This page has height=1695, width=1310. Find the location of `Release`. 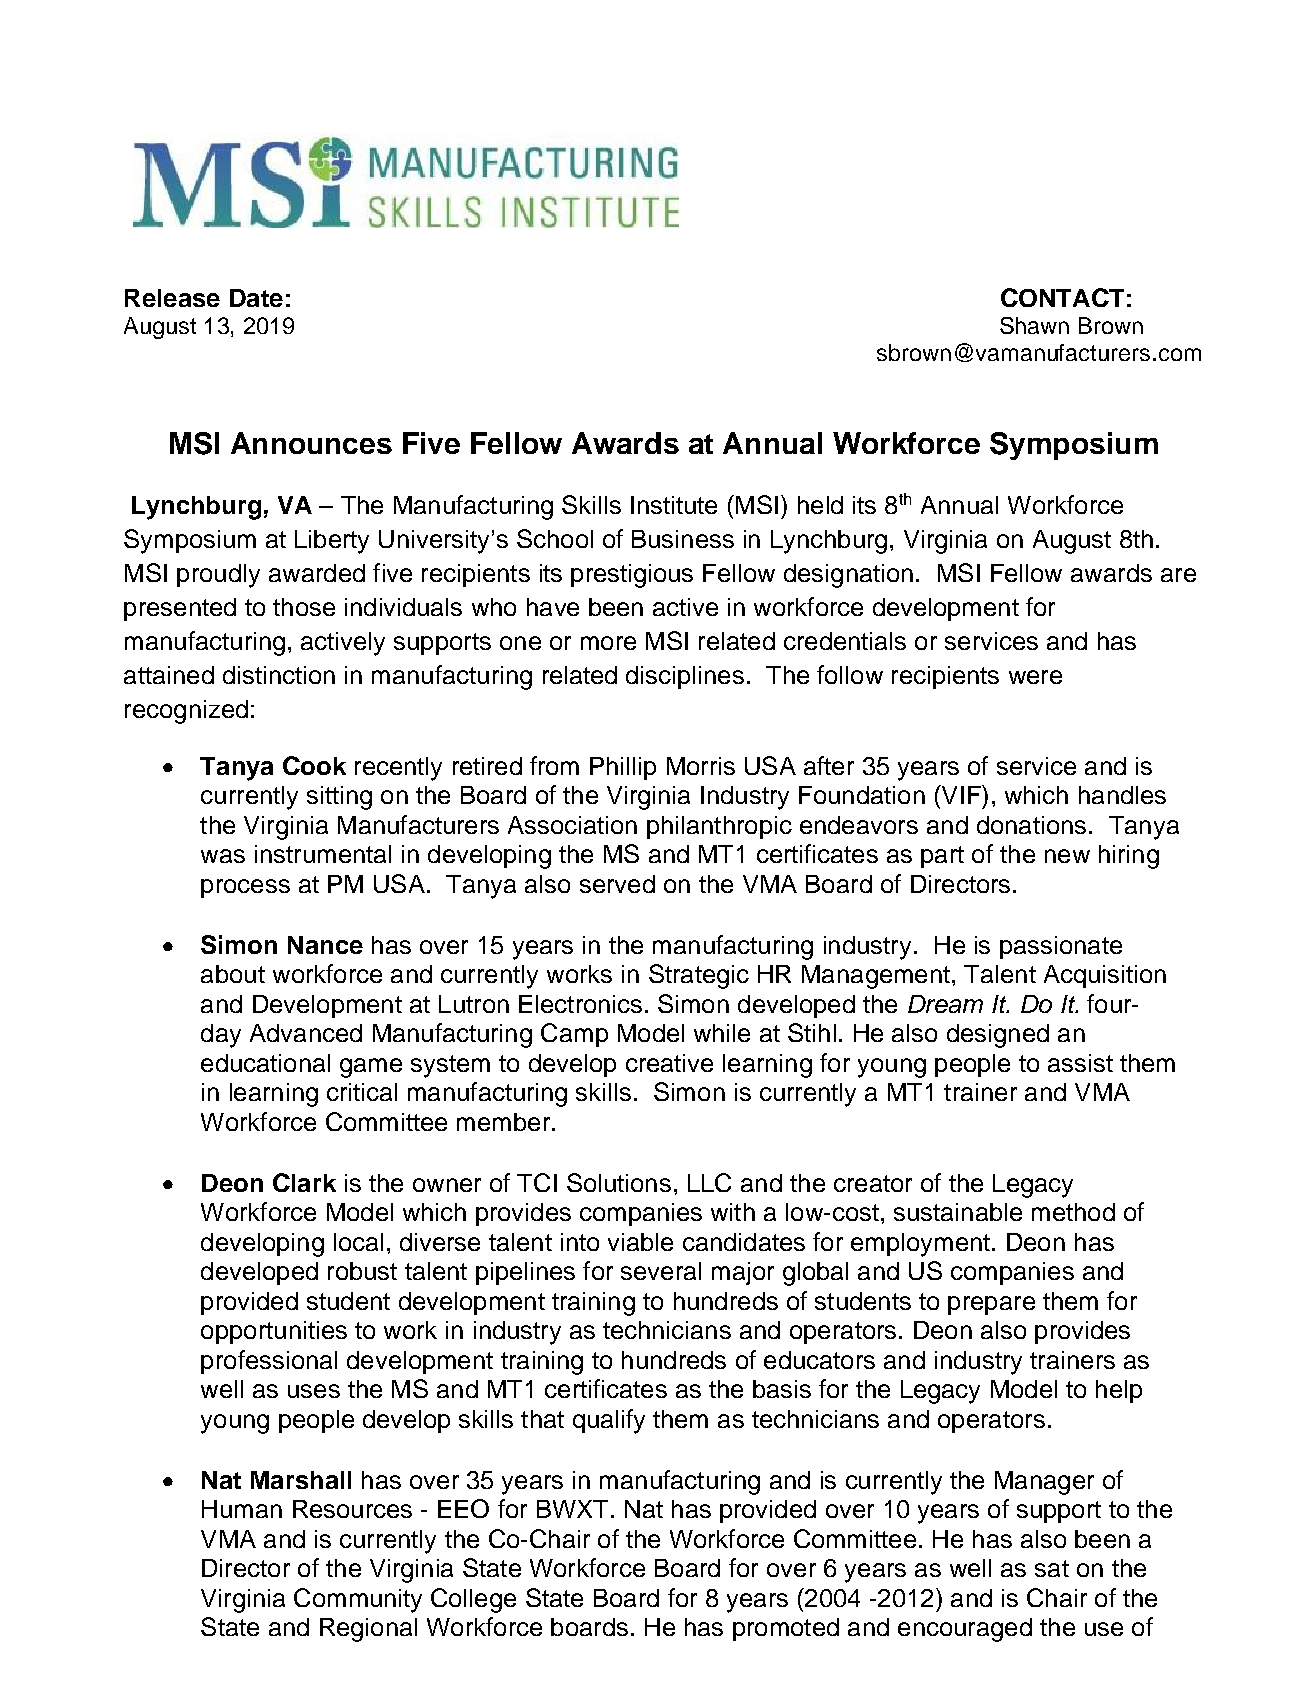

Release is located at coordinates (172, 298).
